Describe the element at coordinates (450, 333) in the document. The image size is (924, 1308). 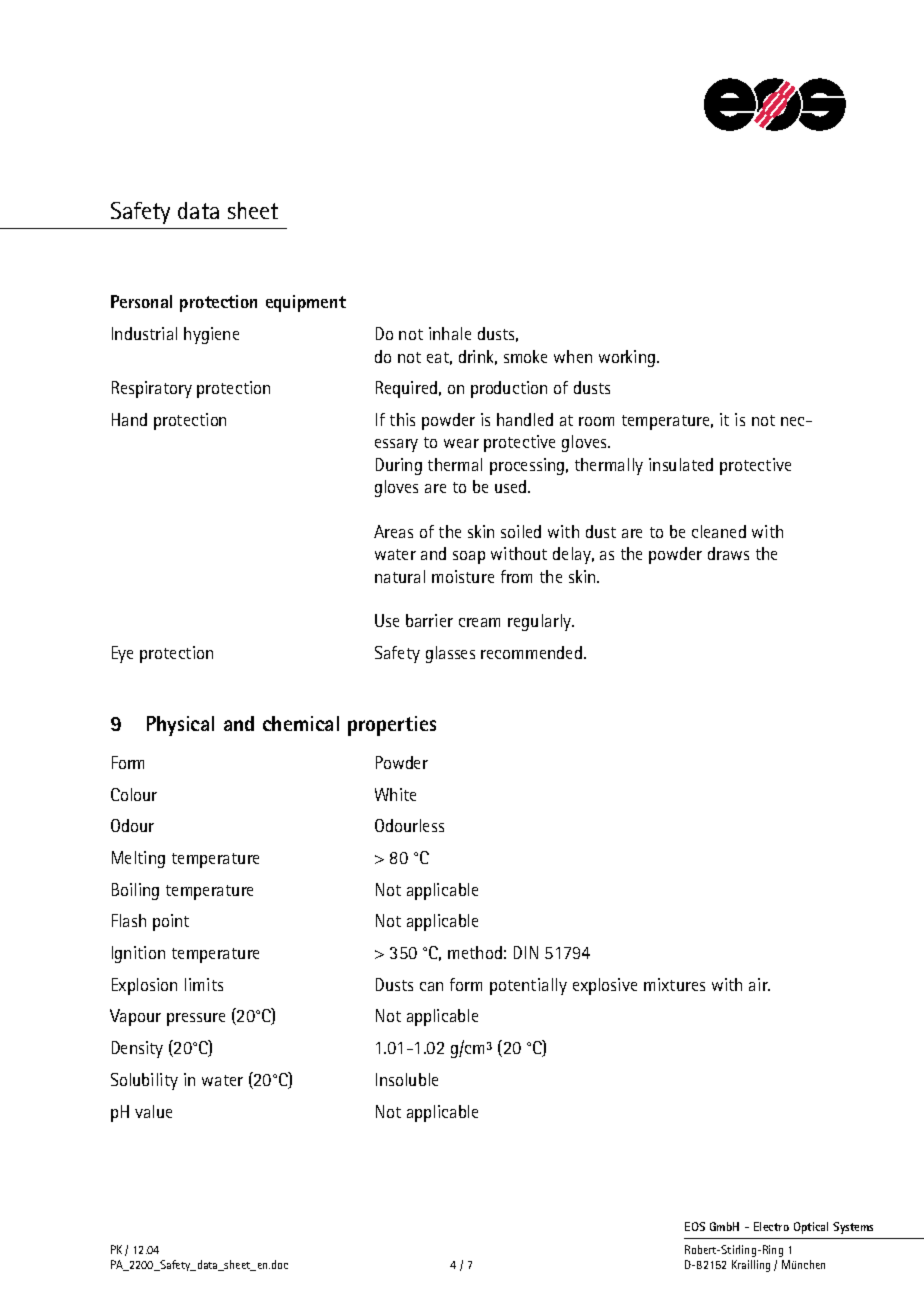
I see `inhale` at that location.
